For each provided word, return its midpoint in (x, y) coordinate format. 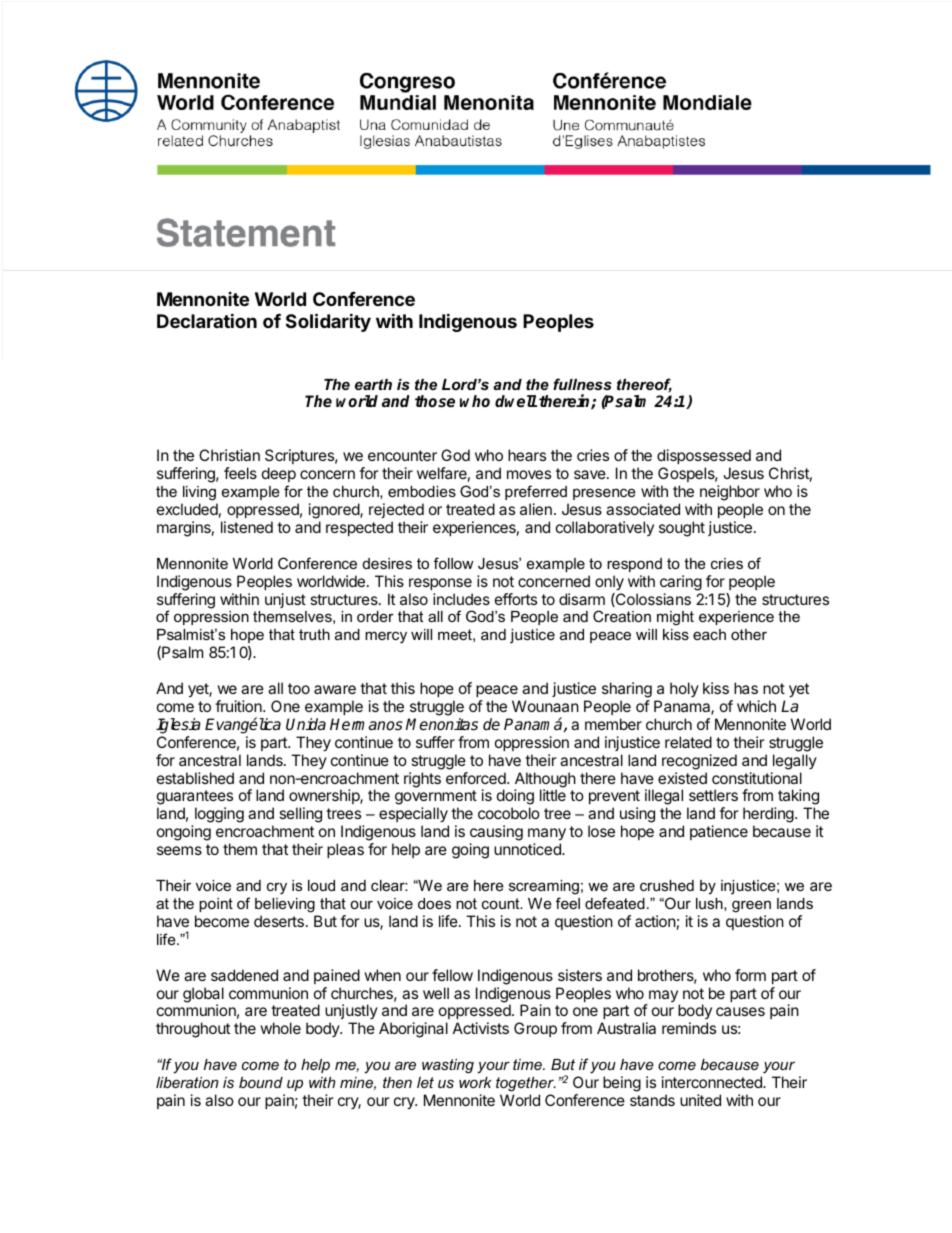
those (435, 401)
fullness (582, 384)
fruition (239, 706)
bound (261, 1082)
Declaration (207, 320)
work (475, 1082)
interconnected (713, 1082)
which (756, 706)
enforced (477, 778)
